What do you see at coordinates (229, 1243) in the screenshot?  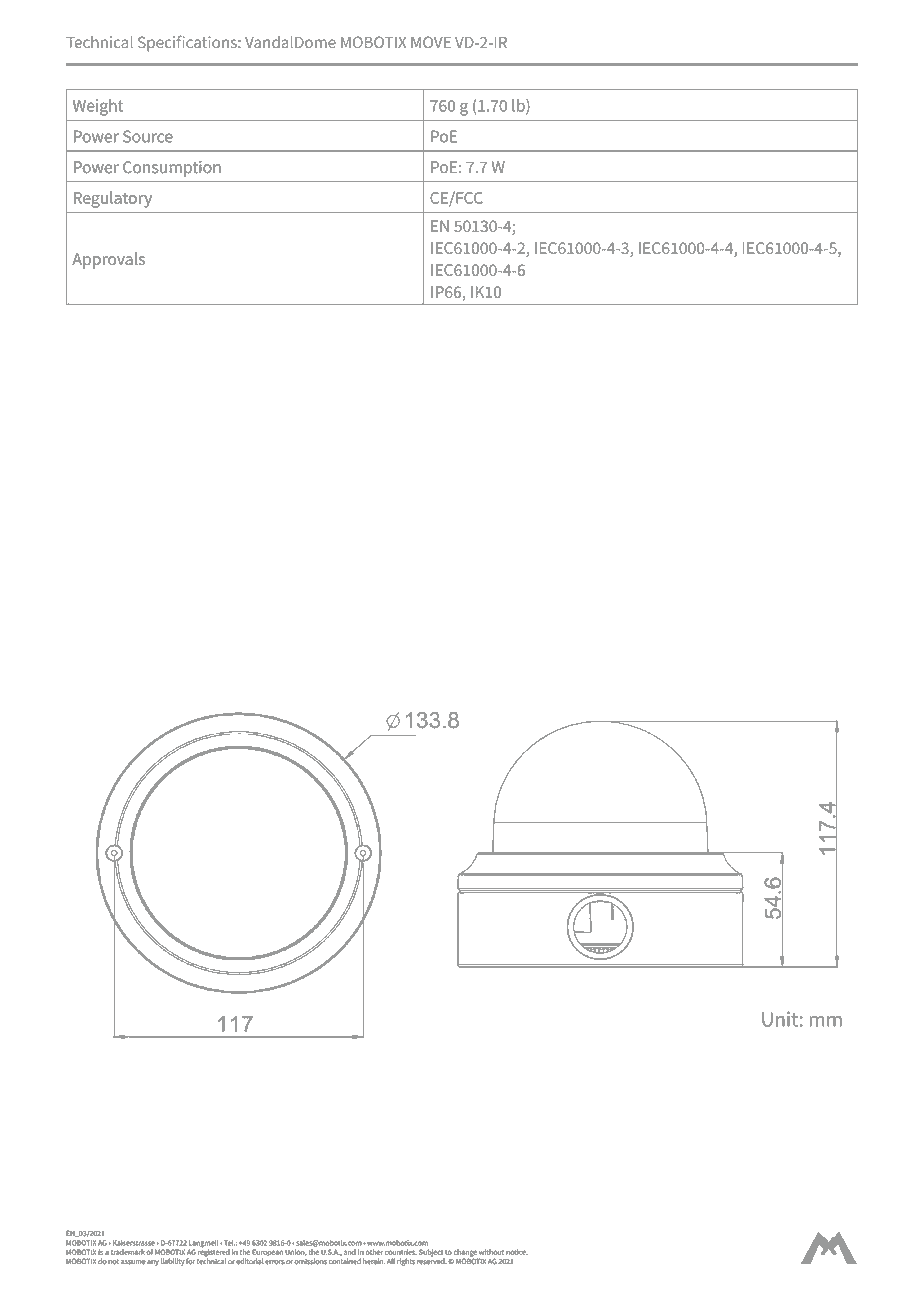 I see `Tel` at bounding box center [229, 1243].
